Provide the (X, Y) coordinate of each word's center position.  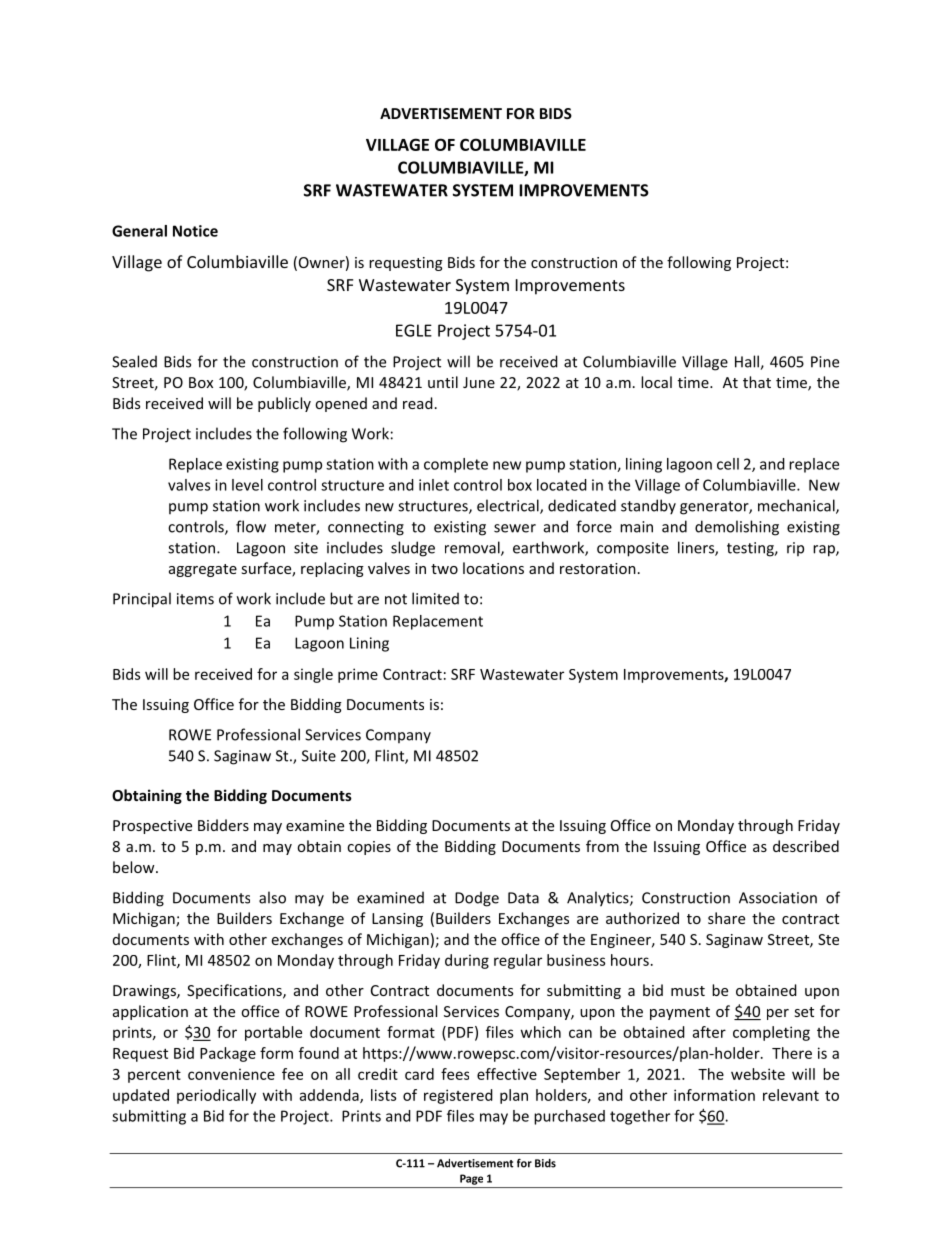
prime (358, 675)
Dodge (477, 899)
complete (456, 465)
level (247, 485)
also (272, 897)
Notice (195, 231)
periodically (216, 1096)
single (313, 675)
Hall (748, 362)
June (479, 382)
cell (728, 464)
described (806, 846)
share (726, 918)
